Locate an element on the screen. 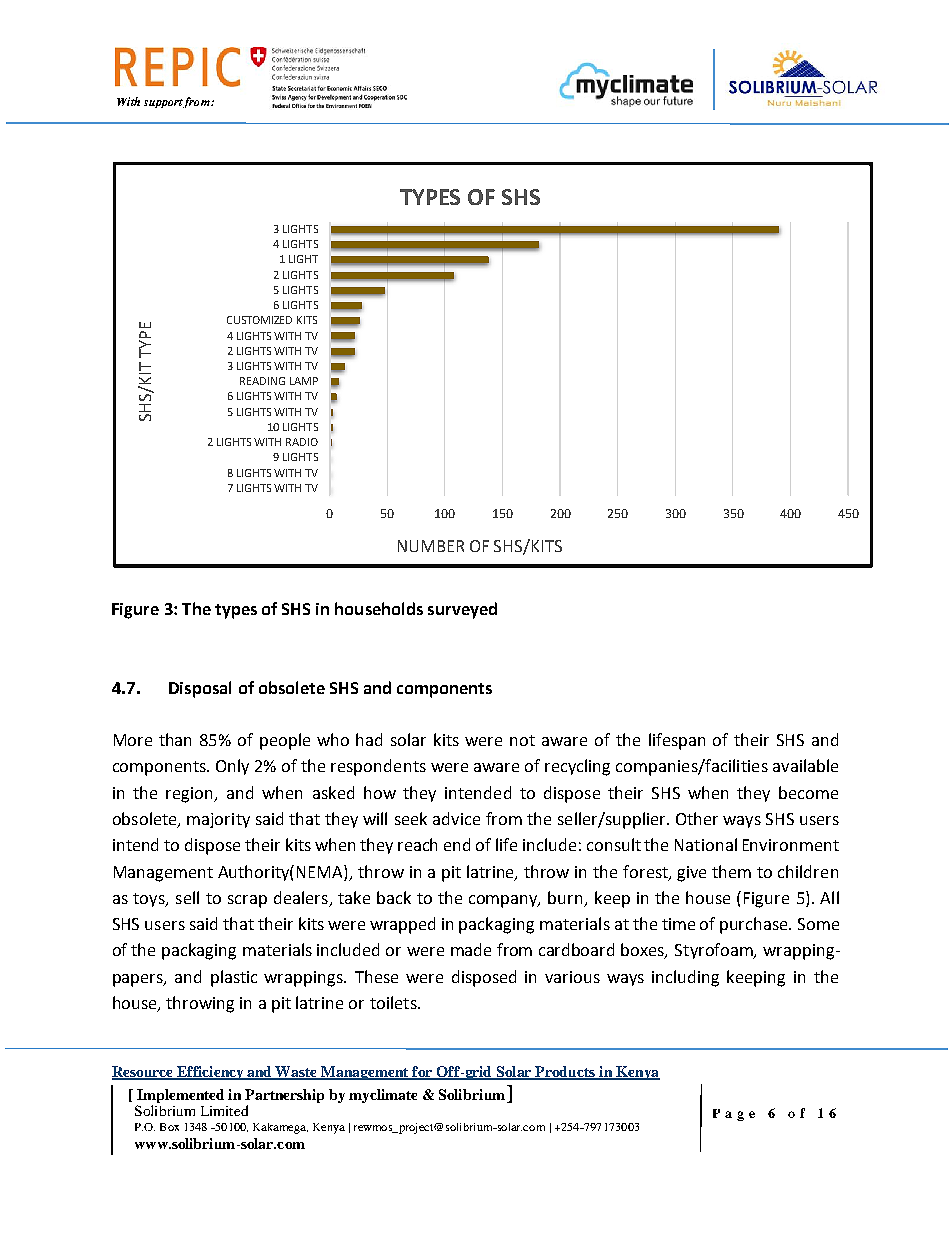 The width and height of the screenshot is (952, 1233). support is located at coordinates (164, 103).
